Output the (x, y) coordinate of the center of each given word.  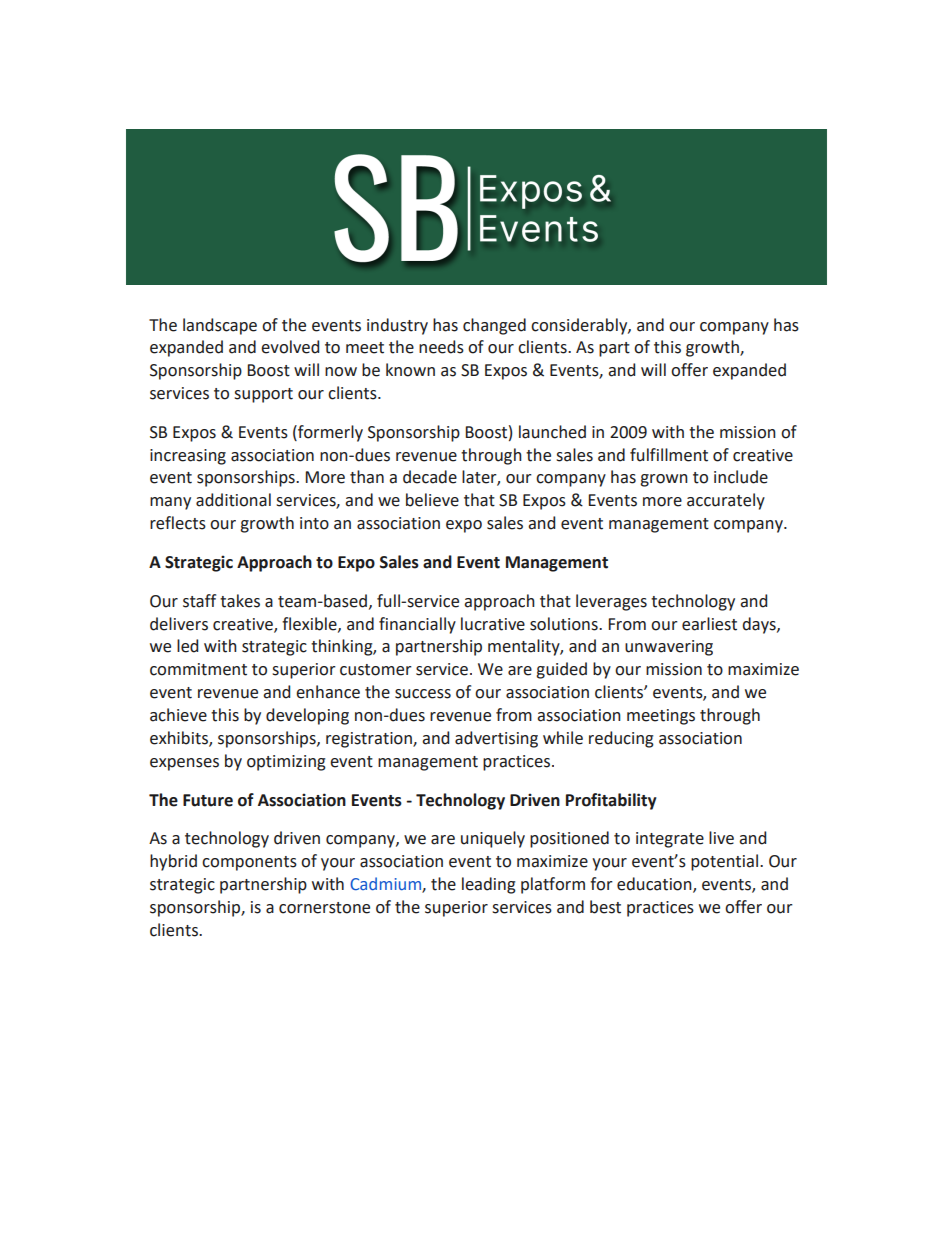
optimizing (286, 763)
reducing (621, 739)
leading (489, 885)
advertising (496, 739)
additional (233, 500)
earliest (709, 624)
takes (240, 601)
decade (430, 477)
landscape (220, 326)
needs (441, 347)
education (655, 885)
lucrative (493, 624)
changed (494, 326)
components (249, 863)
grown (664, 480)
